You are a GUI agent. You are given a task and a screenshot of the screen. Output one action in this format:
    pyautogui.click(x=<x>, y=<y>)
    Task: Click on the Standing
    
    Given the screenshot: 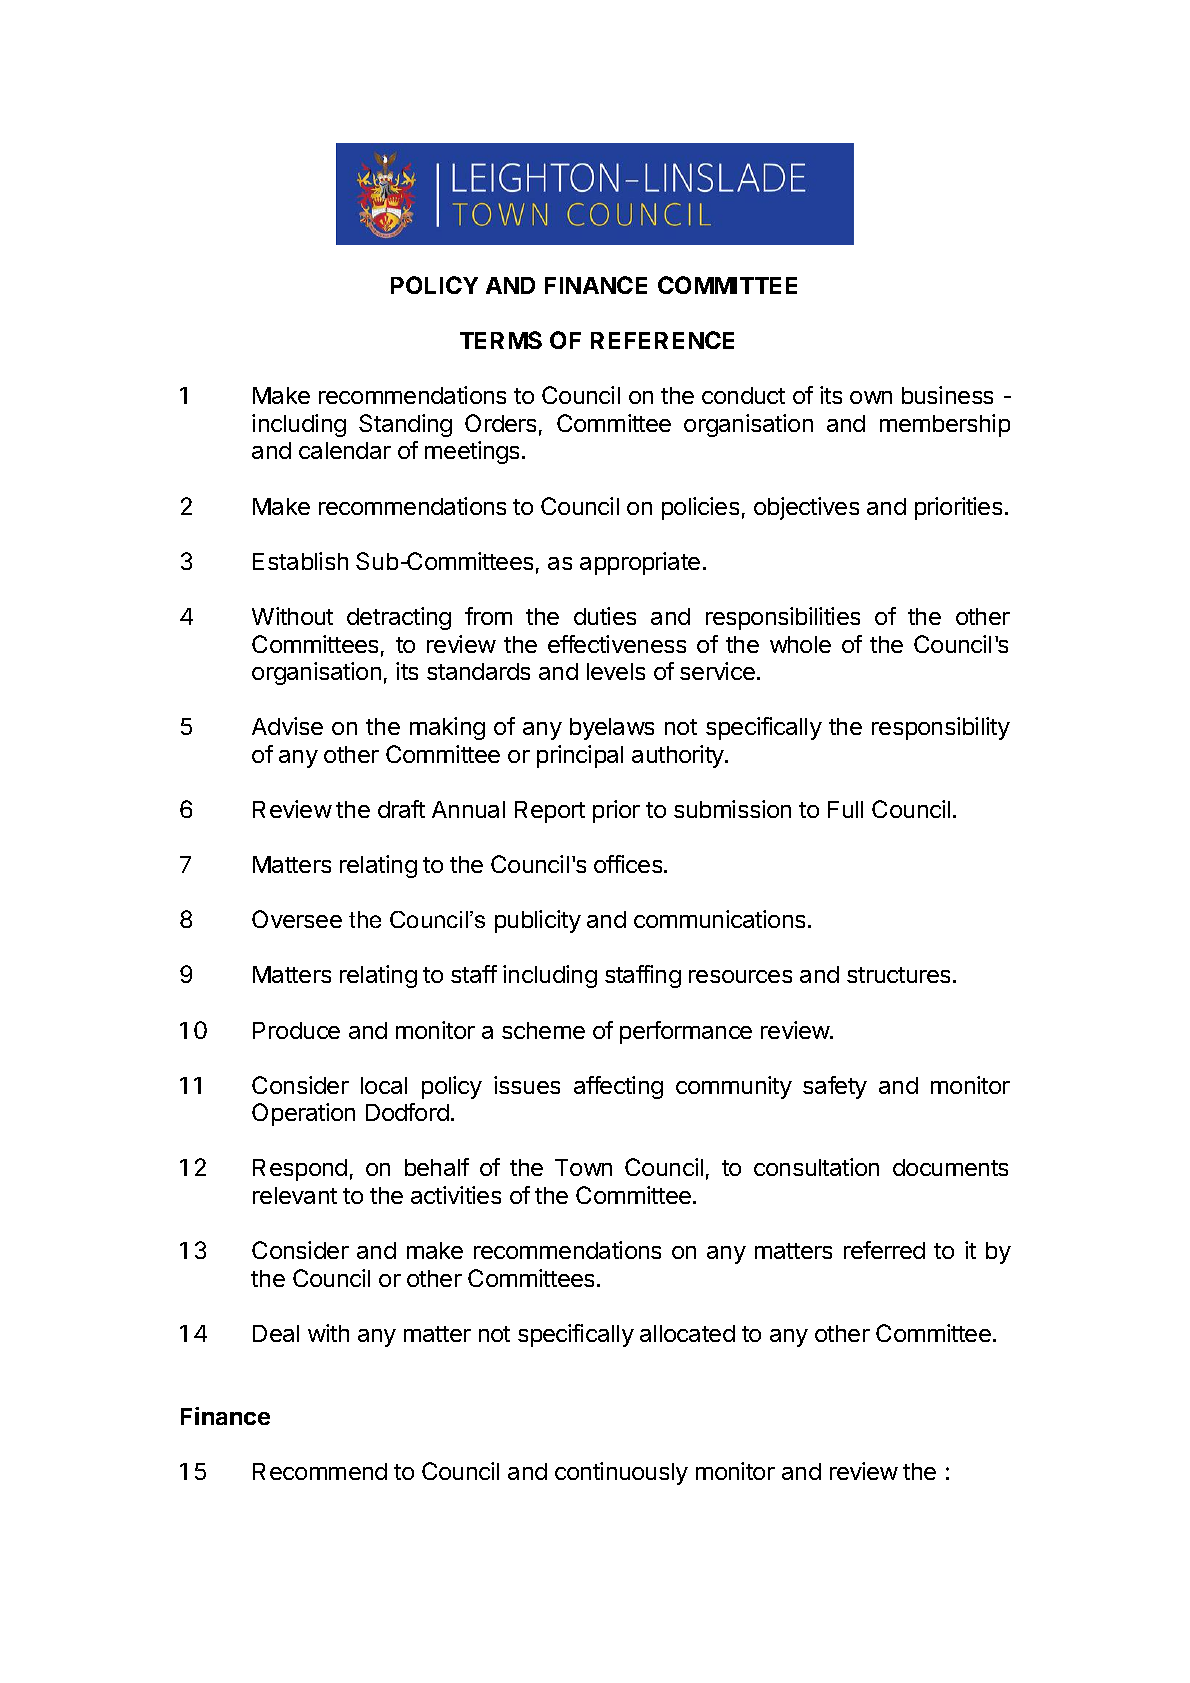 What is the action you would take?
    pyautogui.click(x=405, y=425)
